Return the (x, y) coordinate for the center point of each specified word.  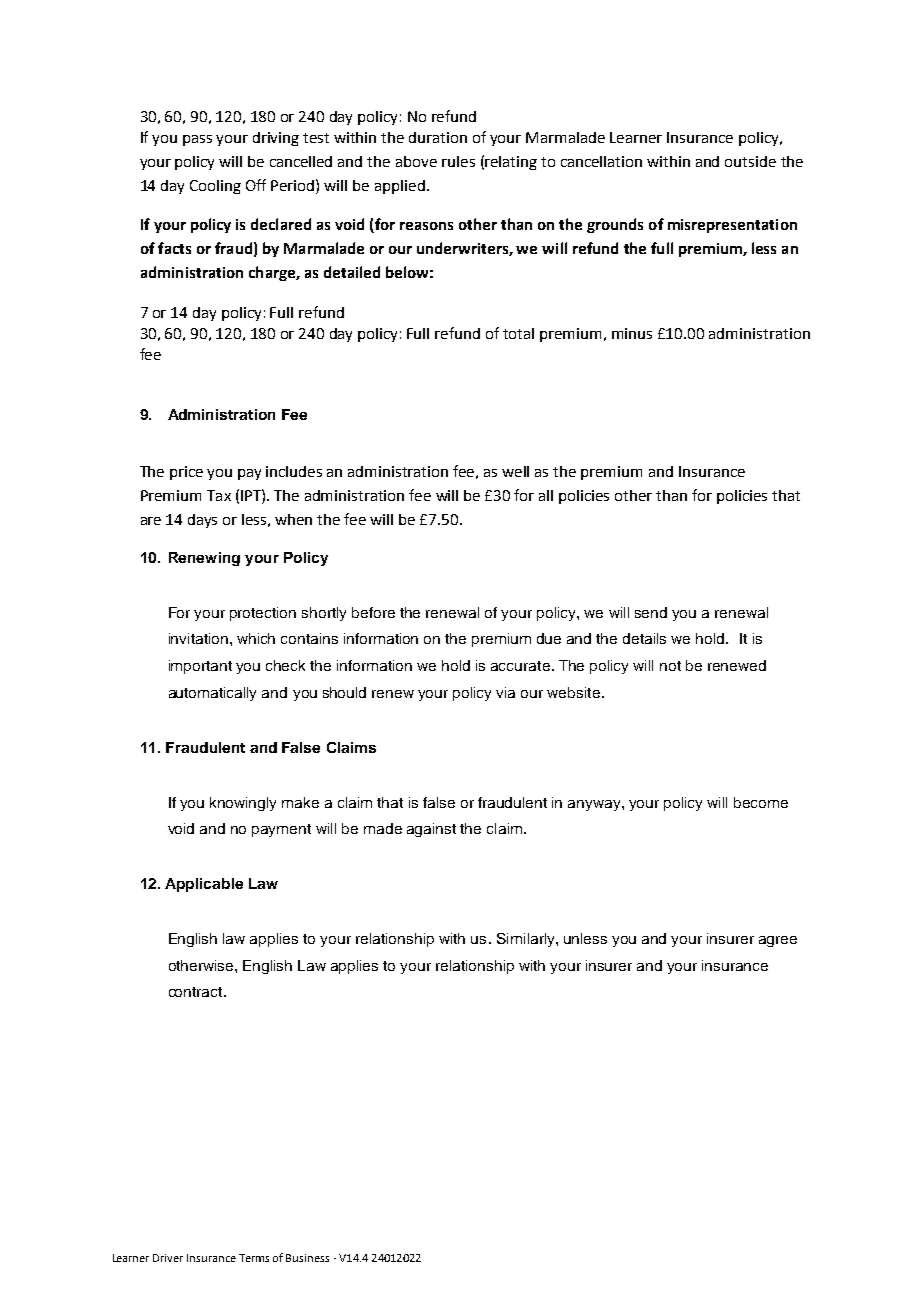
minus (632, 333)
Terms (254, 1258)
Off (256, 185)
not (670, 666)
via (505, 692)
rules (458, 161)
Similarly (527, 940)
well (515, 471)
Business (307, 1258)
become (761, 802)
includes (294, 471)
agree (778, 941)
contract (197, 992)
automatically (212, 694)
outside (750, 161)
